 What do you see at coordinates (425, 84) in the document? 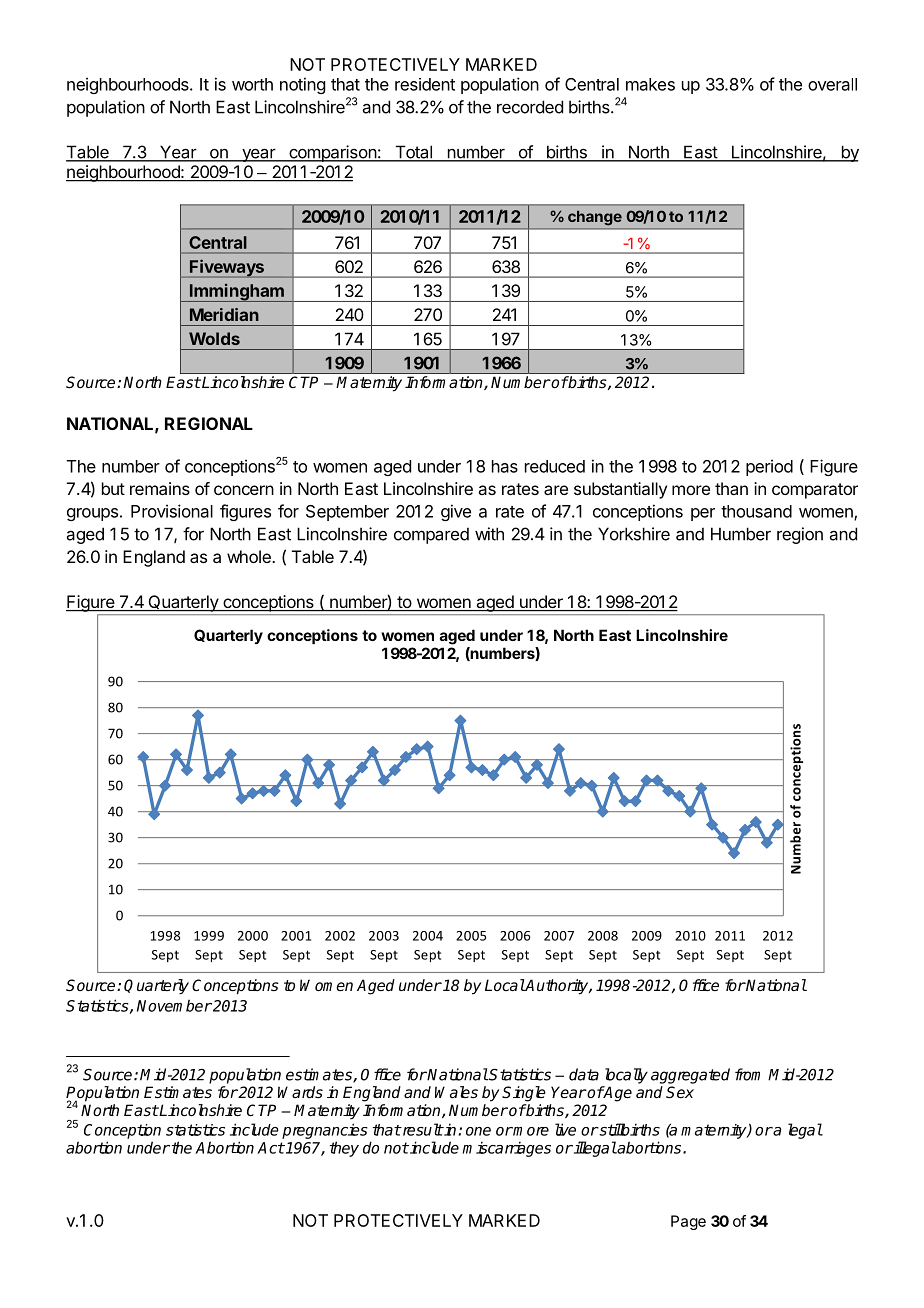
I see `resident` at bounding box center [425, 84].
